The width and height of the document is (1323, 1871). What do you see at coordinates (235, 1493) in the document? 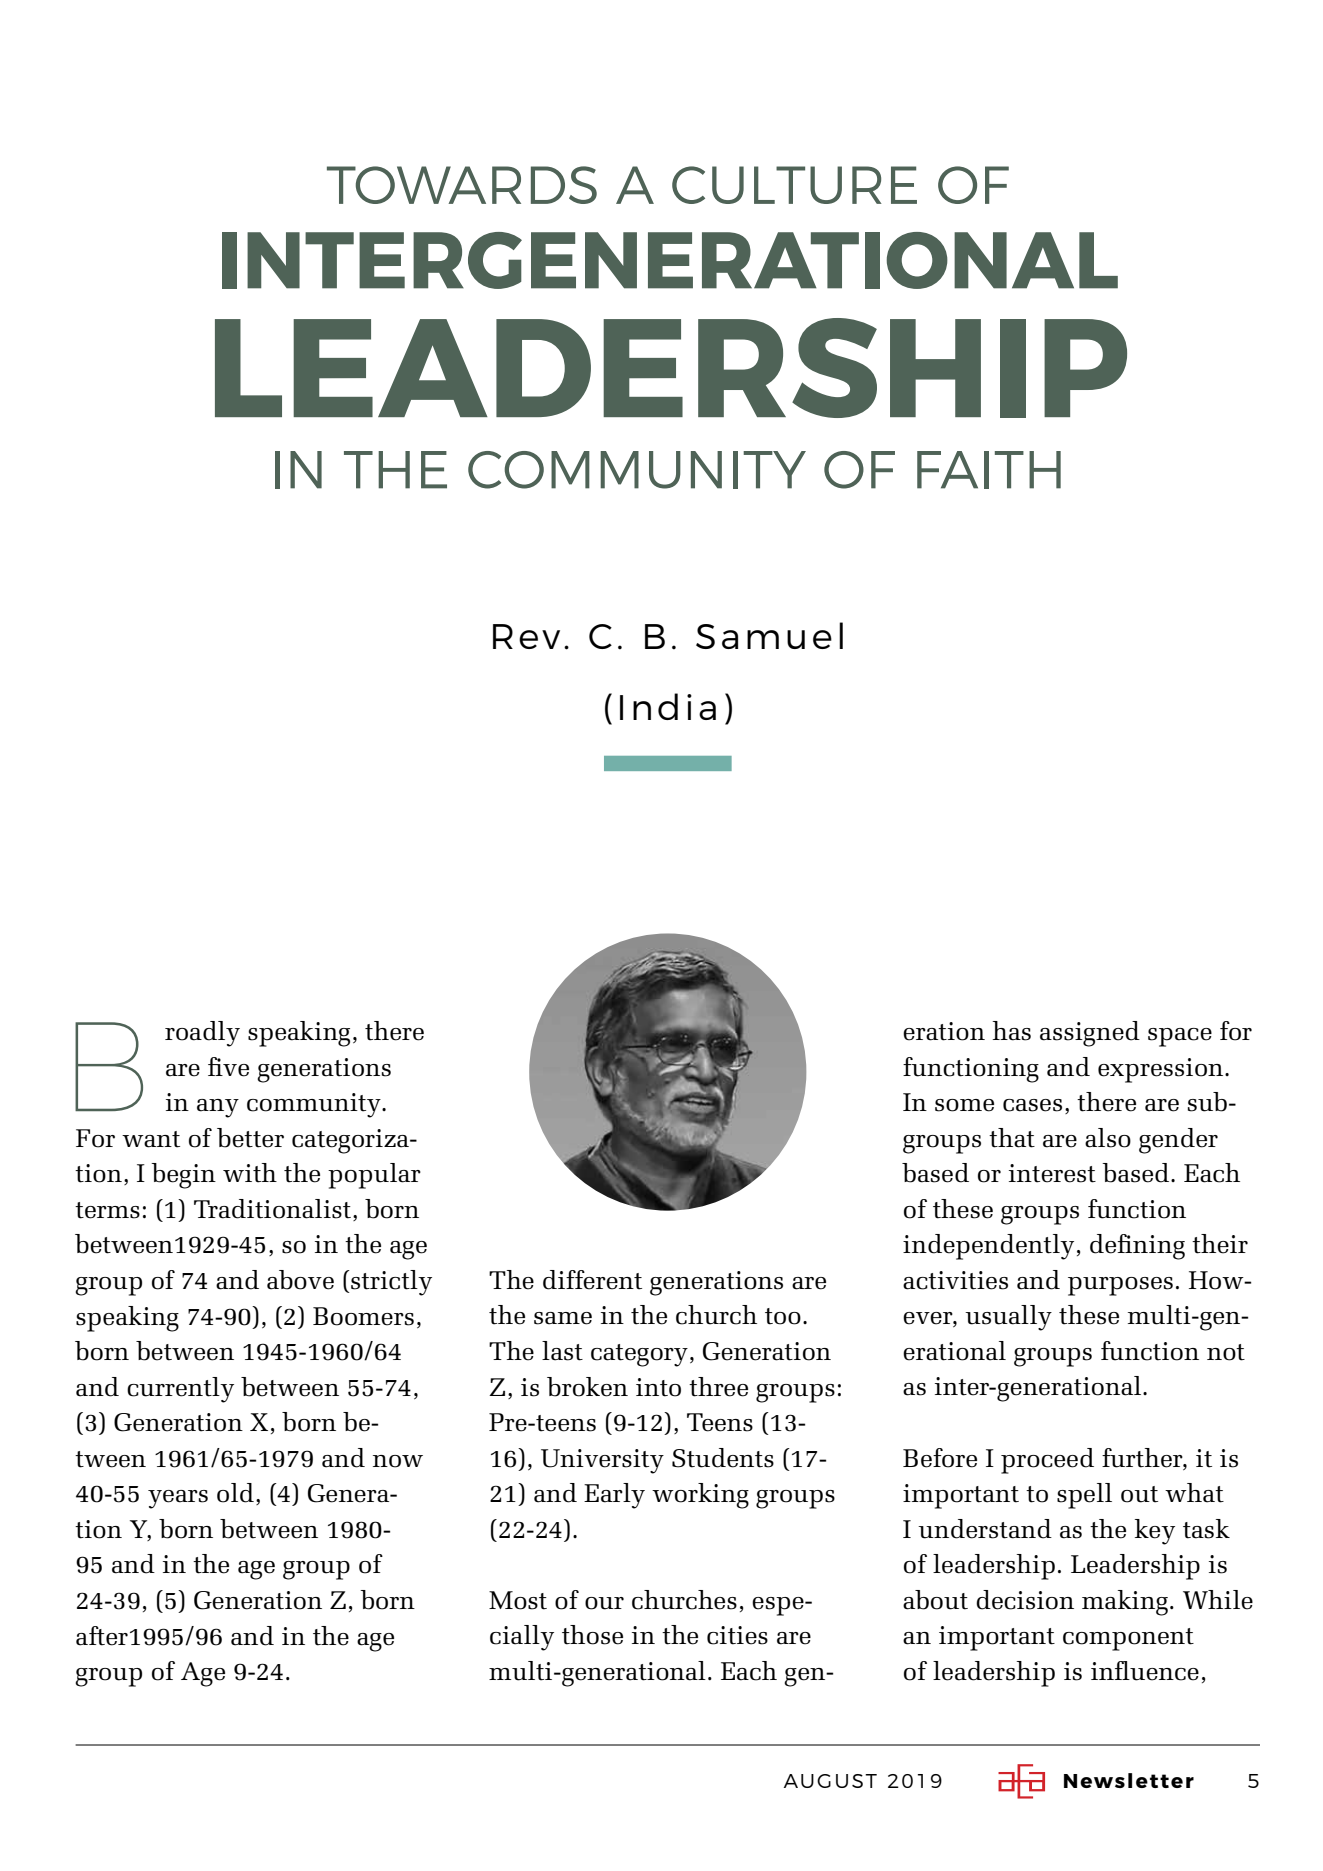
I see `old` at bounding box center [235, 1493].
